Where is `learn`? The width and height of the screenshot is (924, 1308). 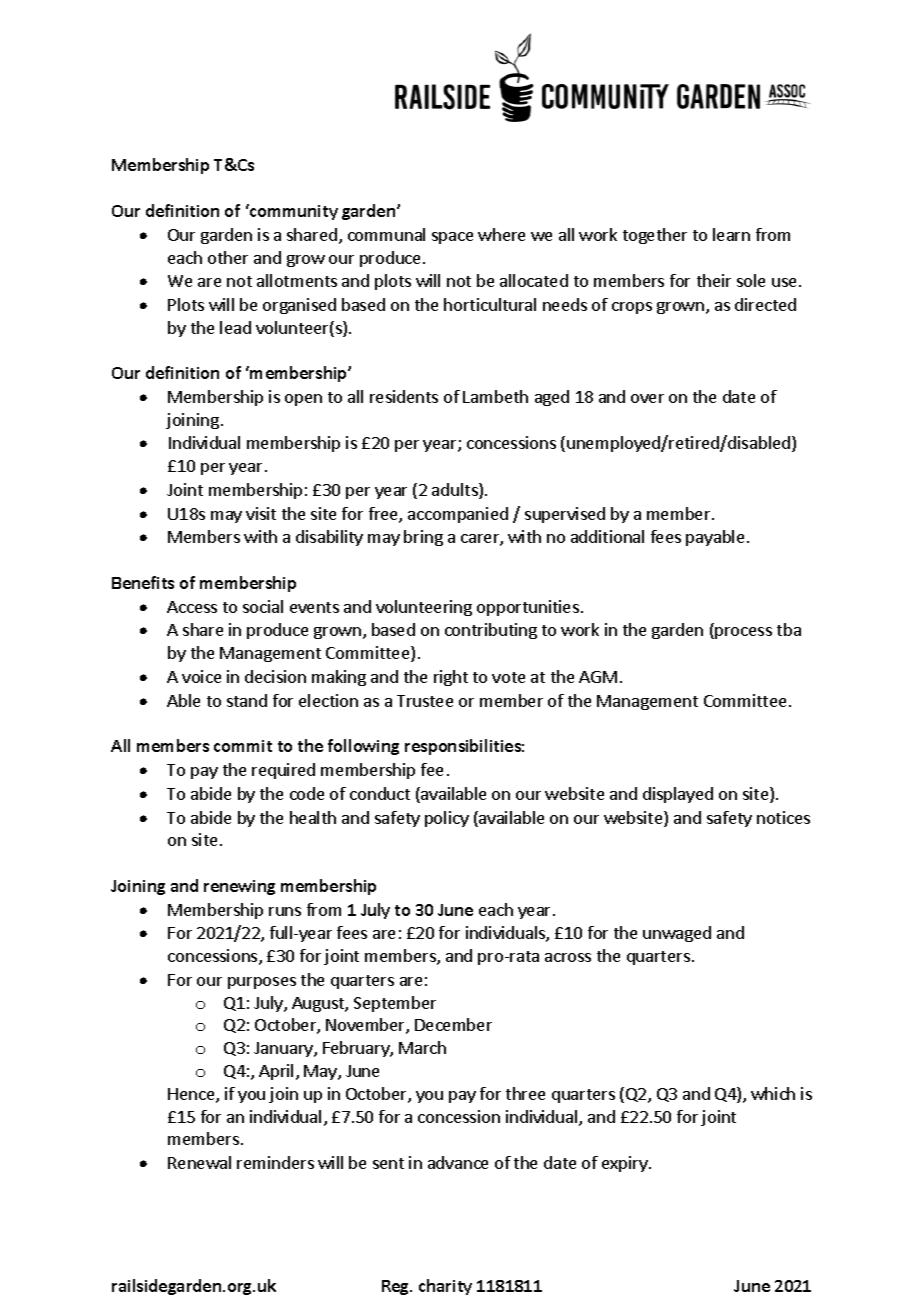 learn is located at coordinates (731, 234).
